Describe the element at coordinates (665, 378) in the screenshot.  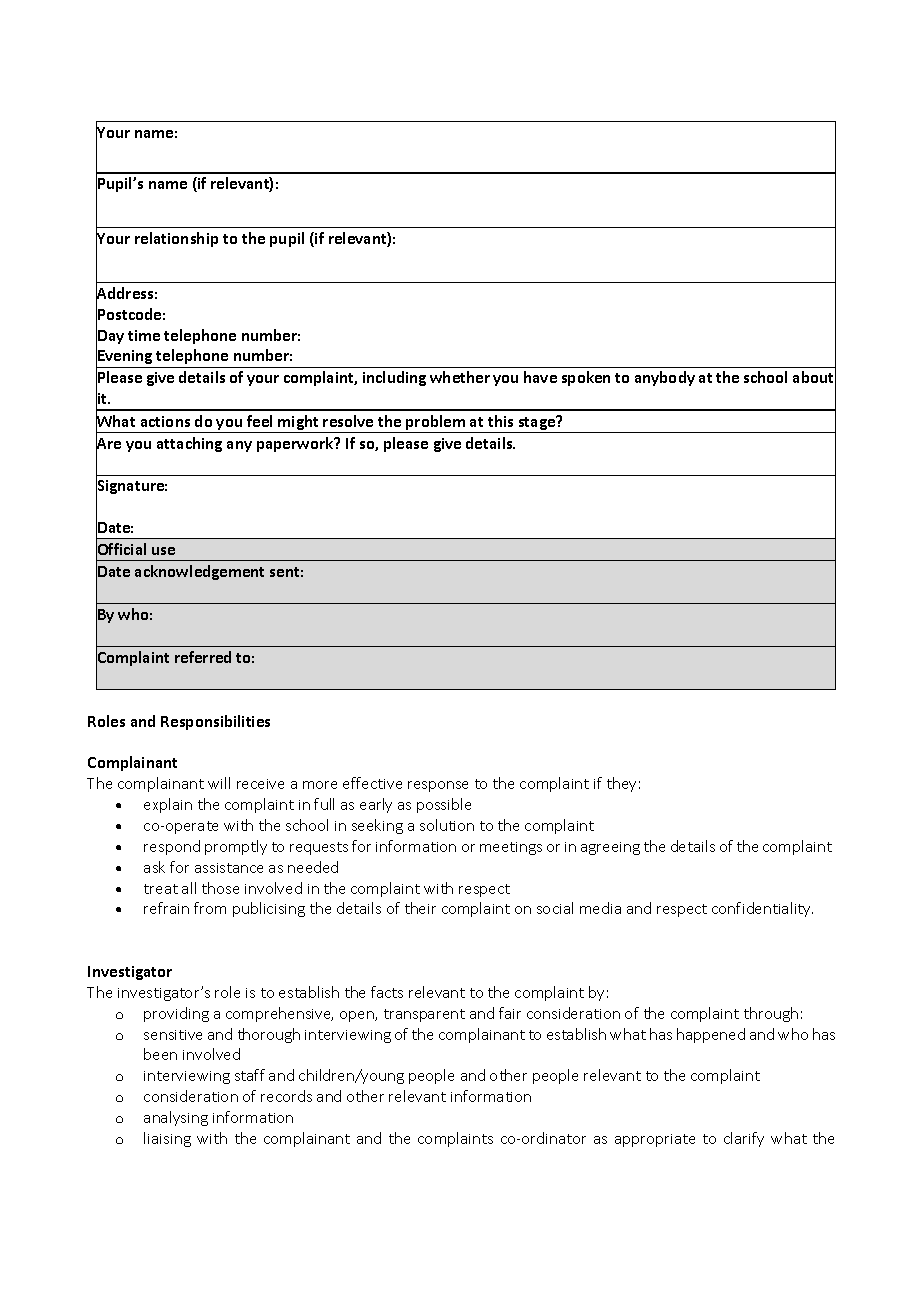
I see `anybody` at that location.
